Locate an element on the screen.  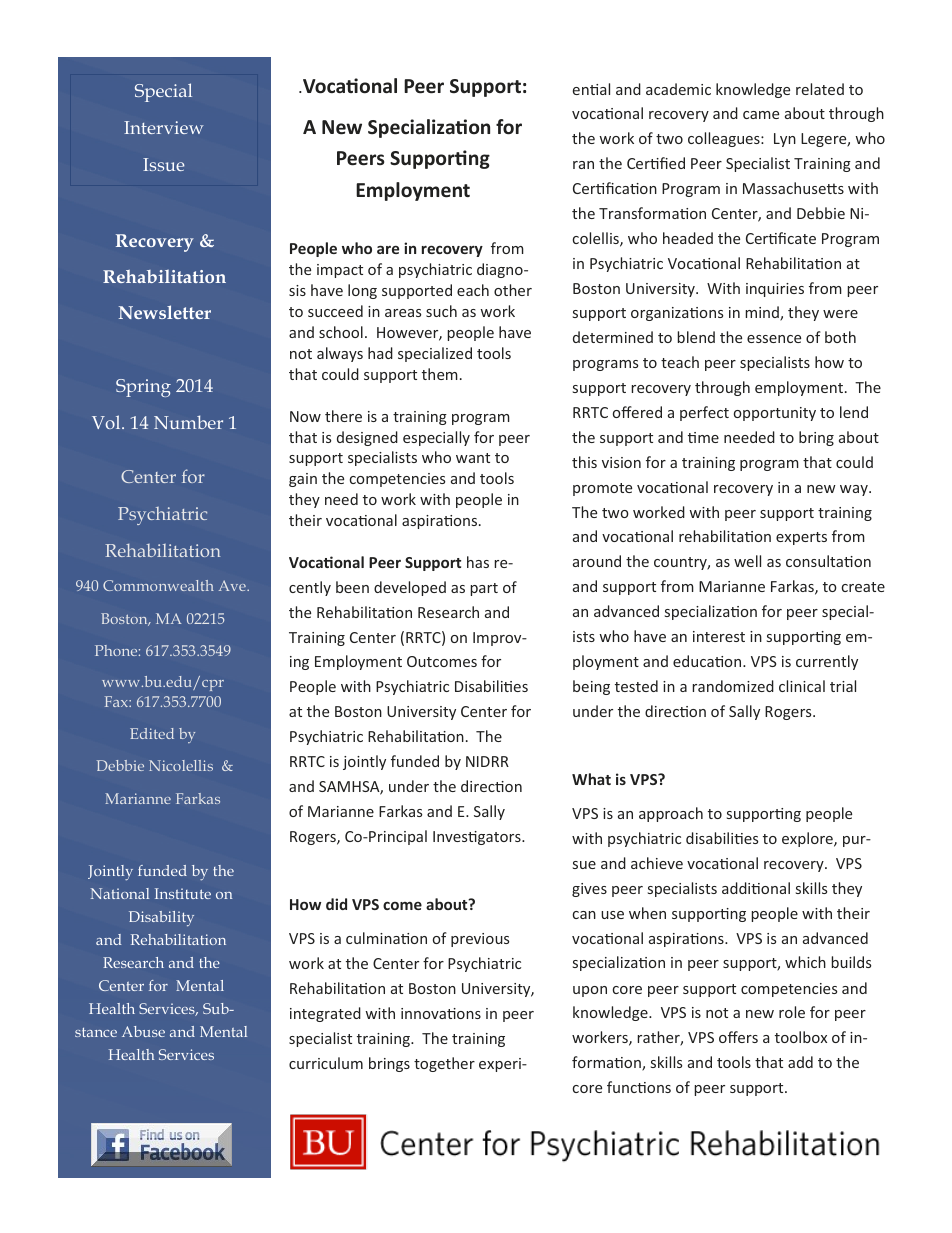
well is located at coordinates (747, 561).
